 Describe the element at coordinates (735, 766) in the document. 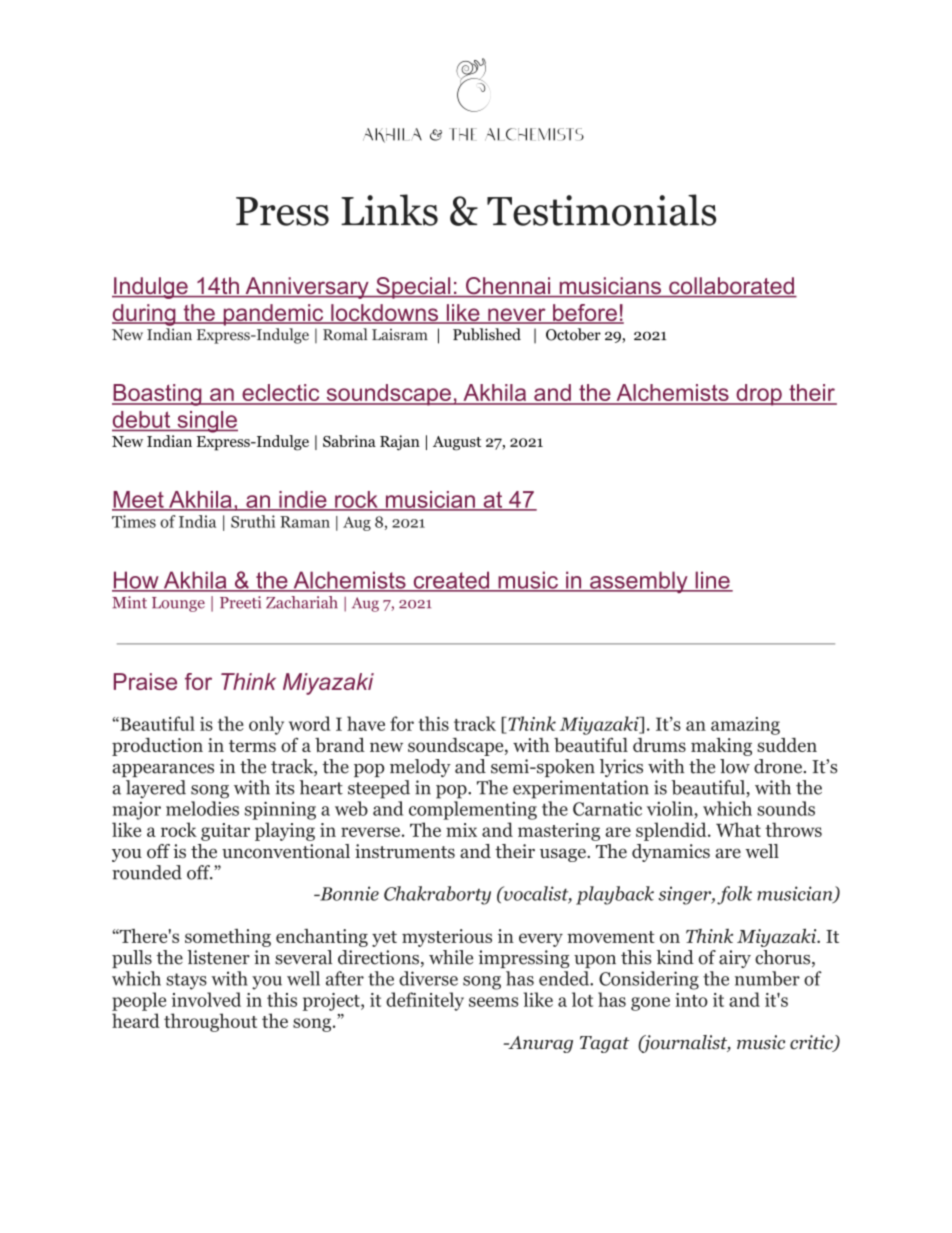

I see `low` at that location.
